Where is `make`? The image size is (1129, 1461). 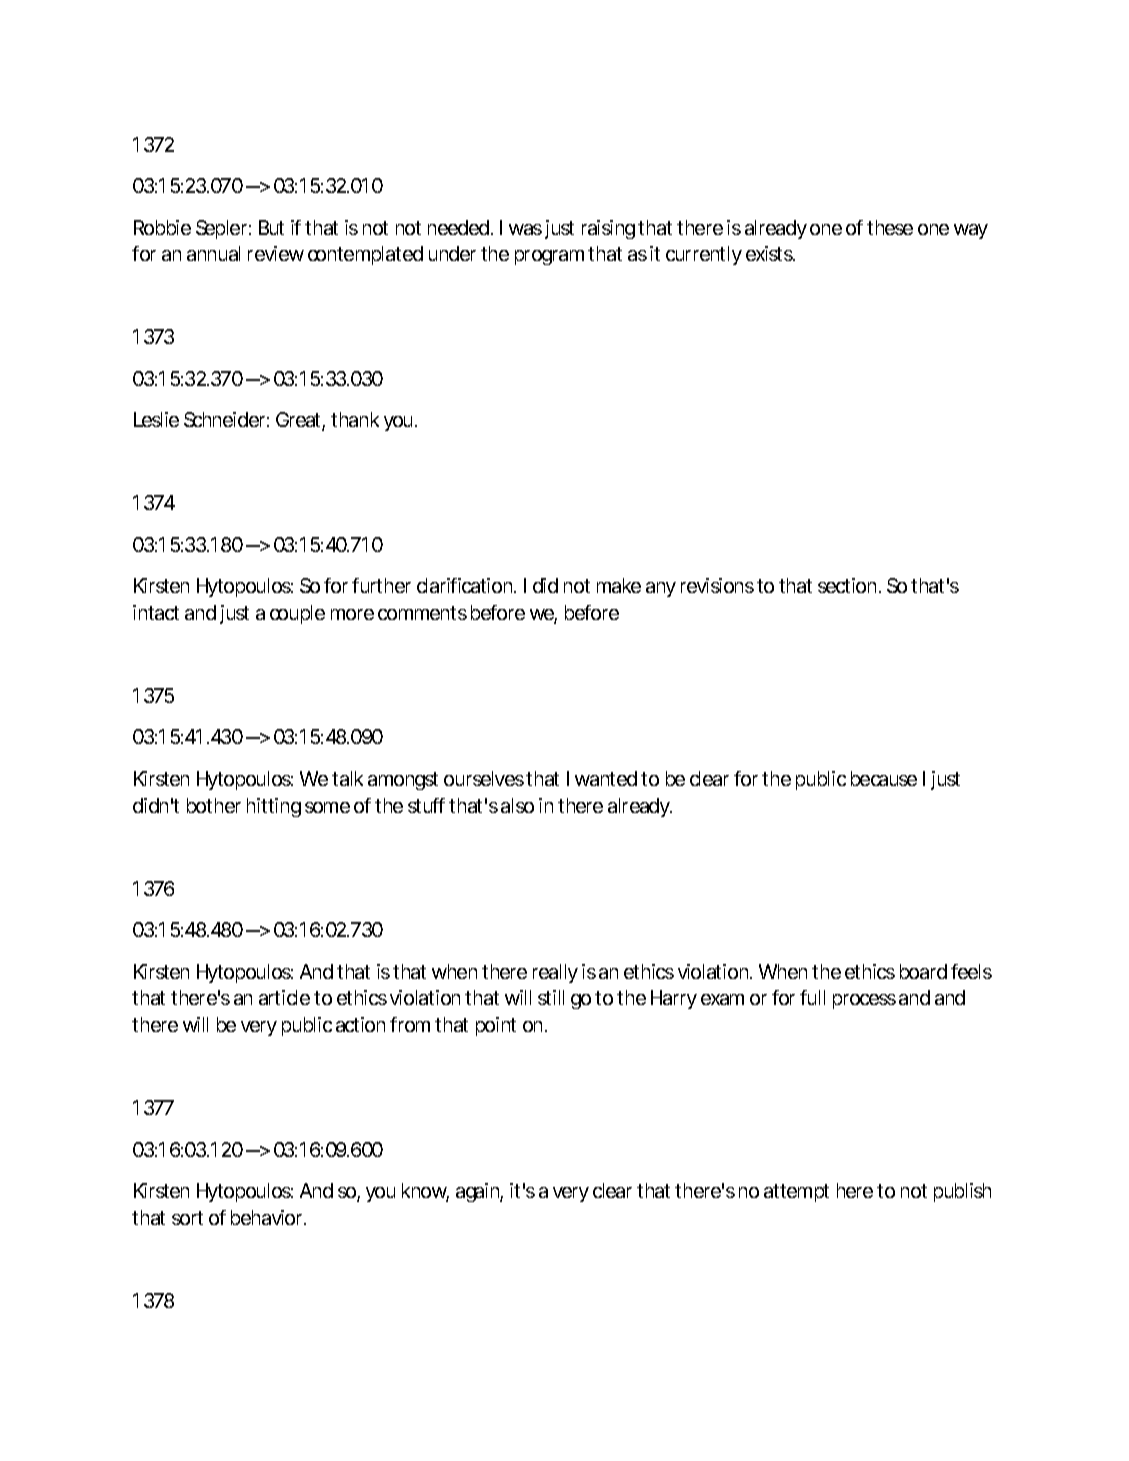 make is located at coordinates (619, 585).
